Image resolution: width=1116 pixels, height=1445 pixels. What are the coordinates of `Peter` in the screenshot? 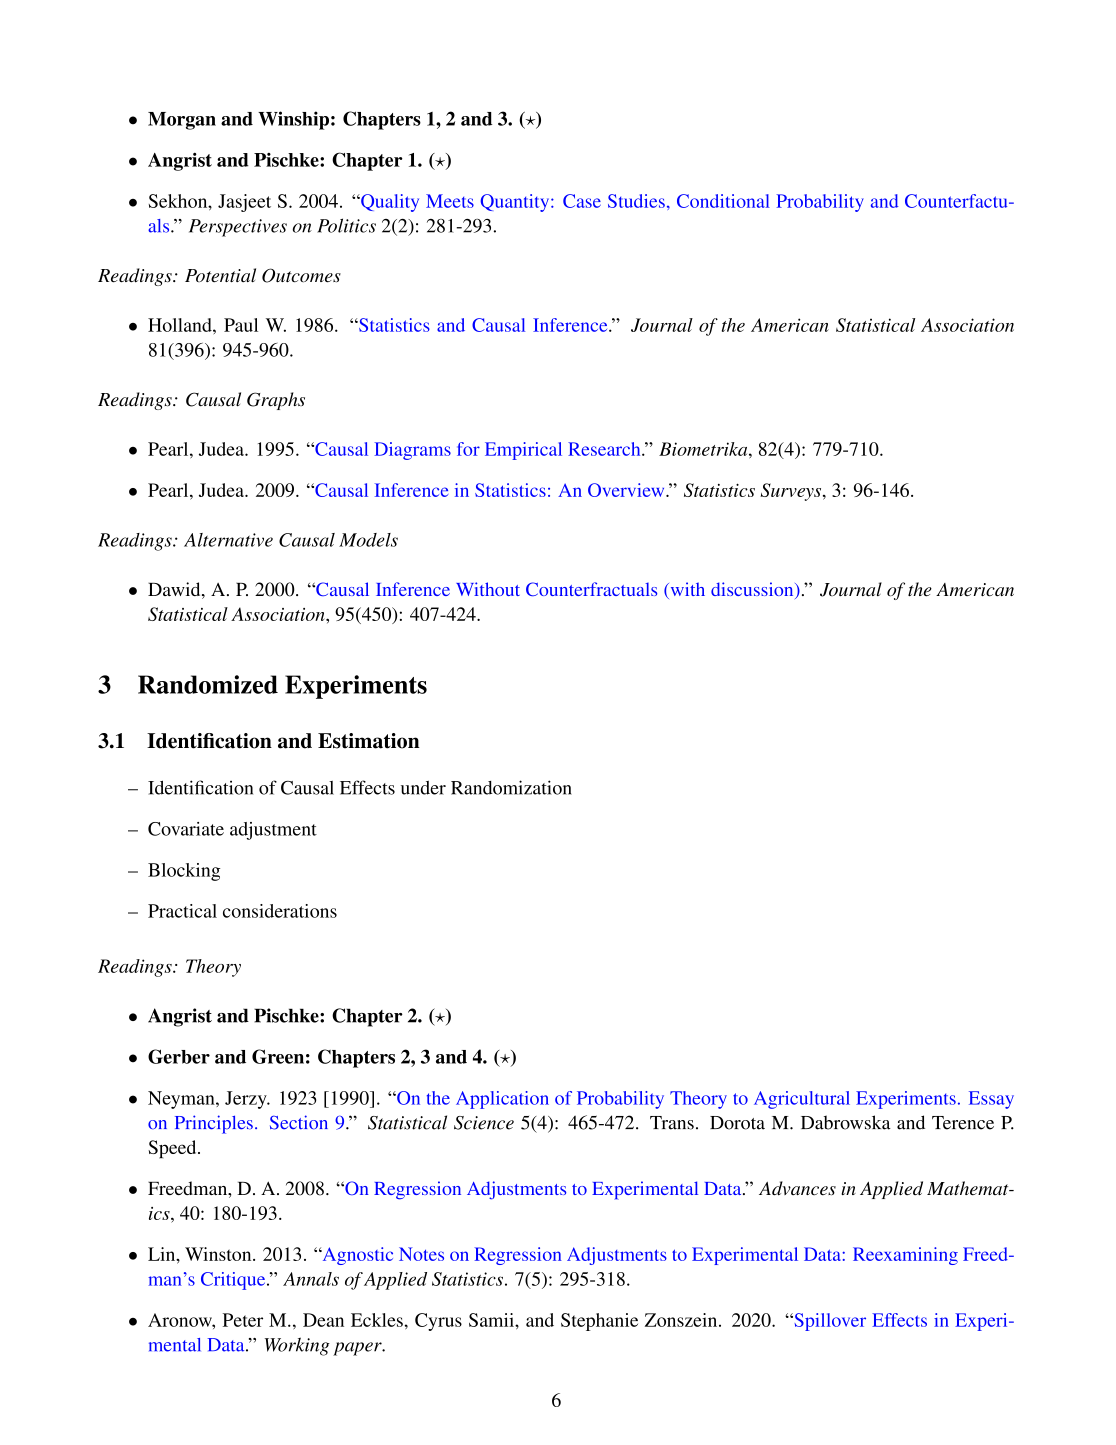 It's located at (243, 1320).
